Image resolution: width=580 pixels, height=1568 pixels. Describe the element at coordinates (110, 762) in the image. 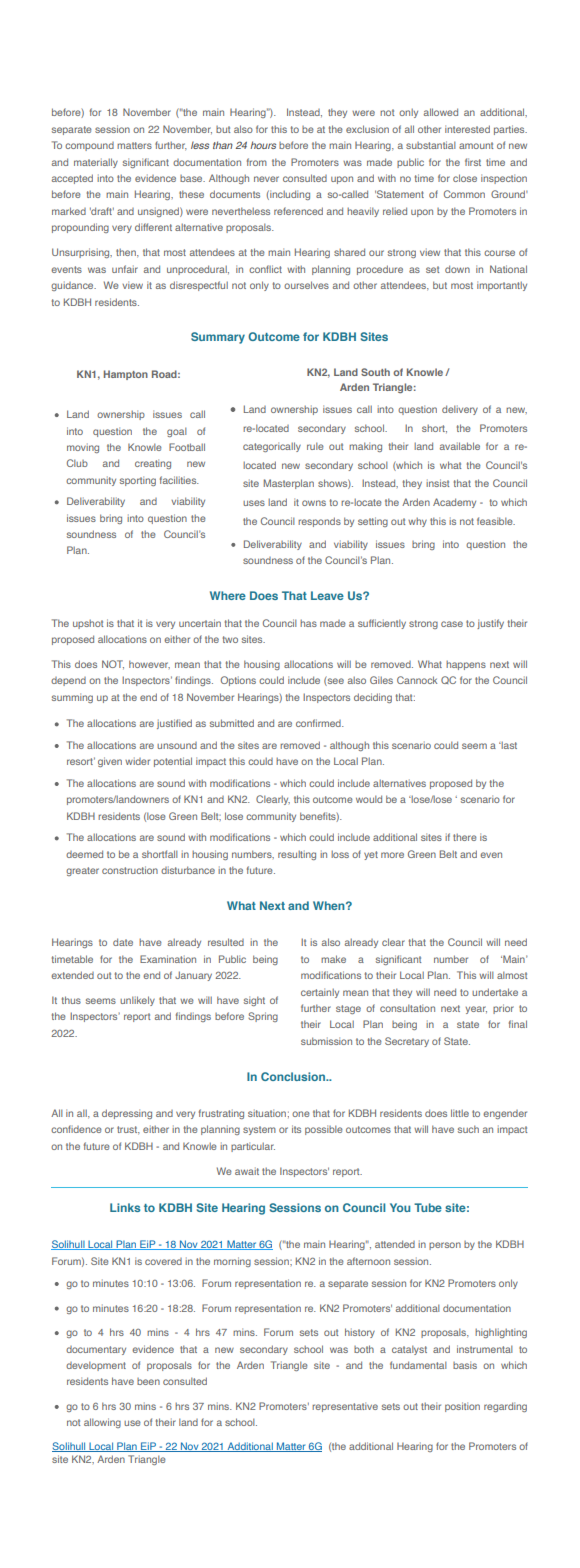

I see `given` at that location.
